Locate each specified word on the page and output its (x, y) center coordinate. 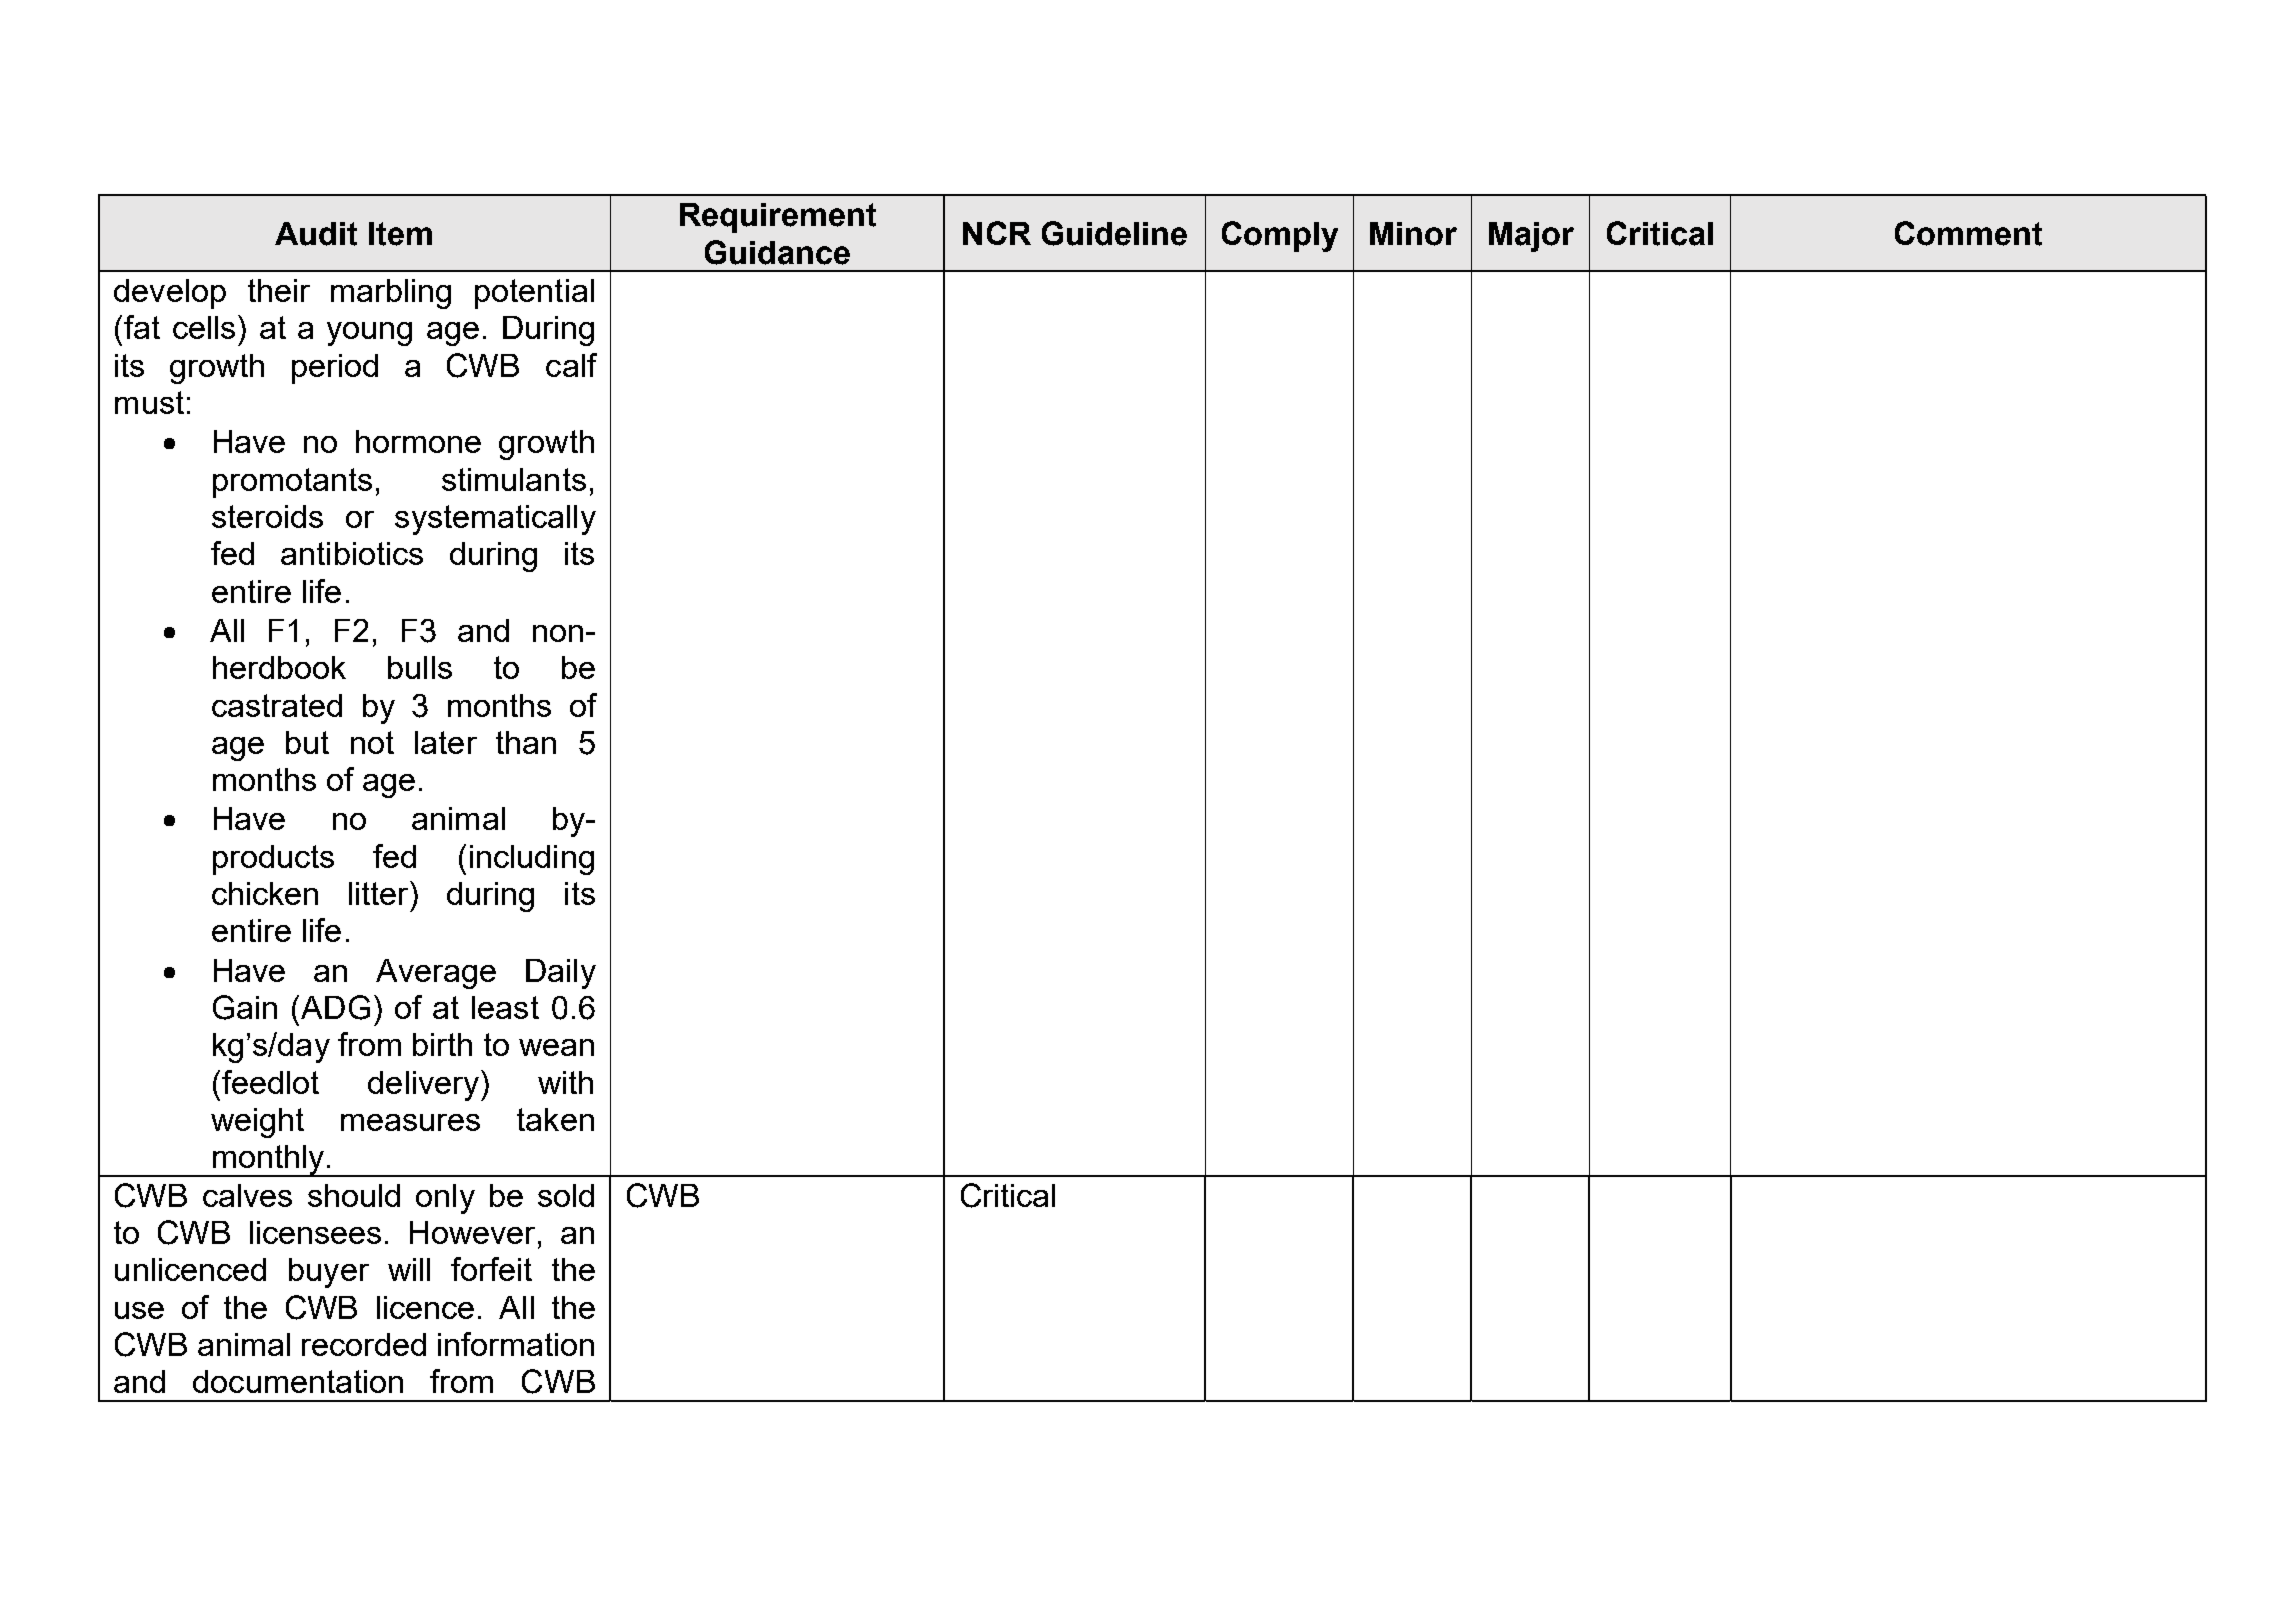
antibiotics (352, 553)
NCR (997, 233)
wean (556, 1047)
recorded (364, 1344)
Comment (1968, 233)
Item (400, 234)
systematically (495, 520)
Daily (561, 974)
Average (436, 974)
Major (1531, 237)
